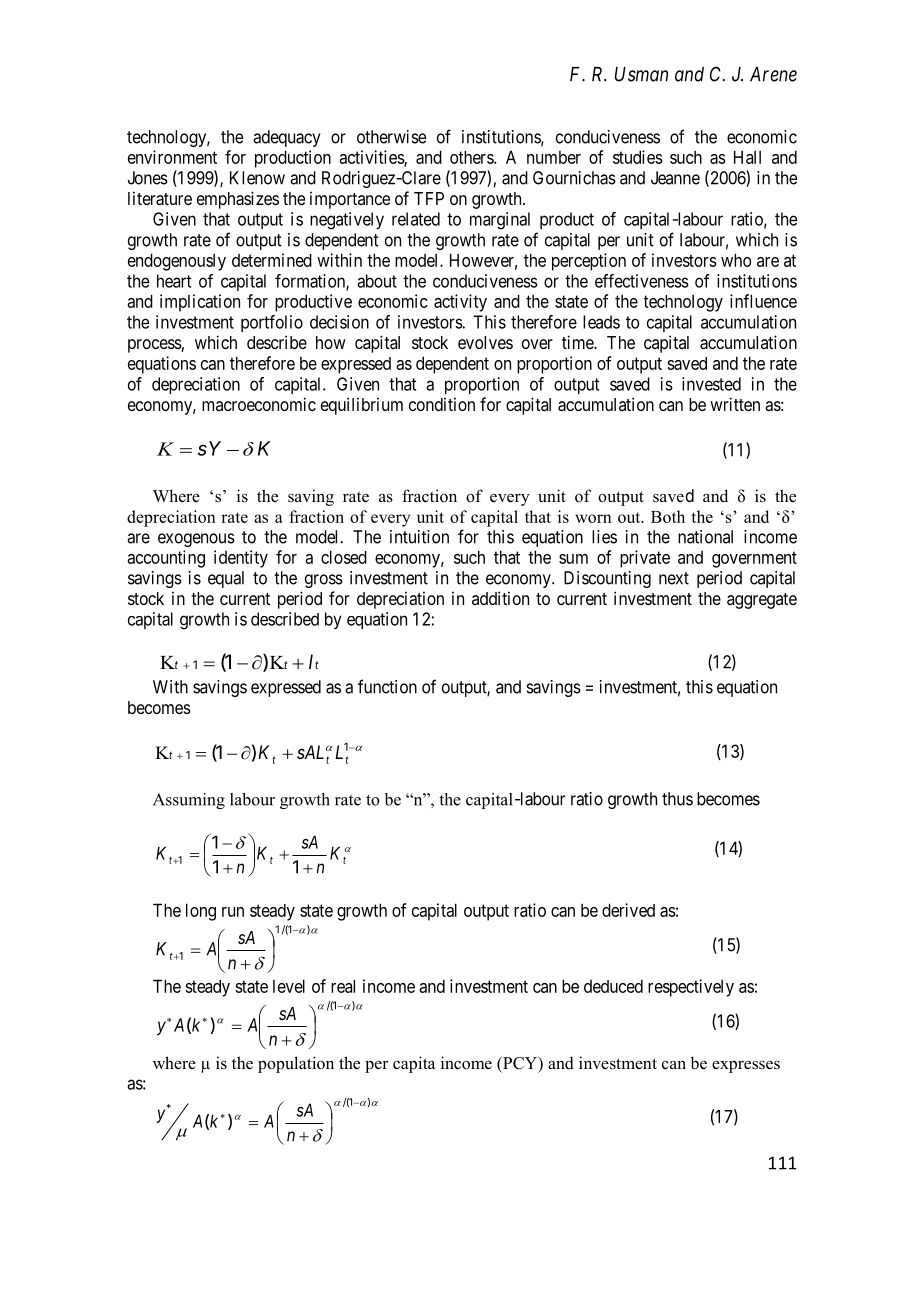  What do you see at coordinates (296, 1064) in the document?
I see `population` at bounding box center [296, 1064].
